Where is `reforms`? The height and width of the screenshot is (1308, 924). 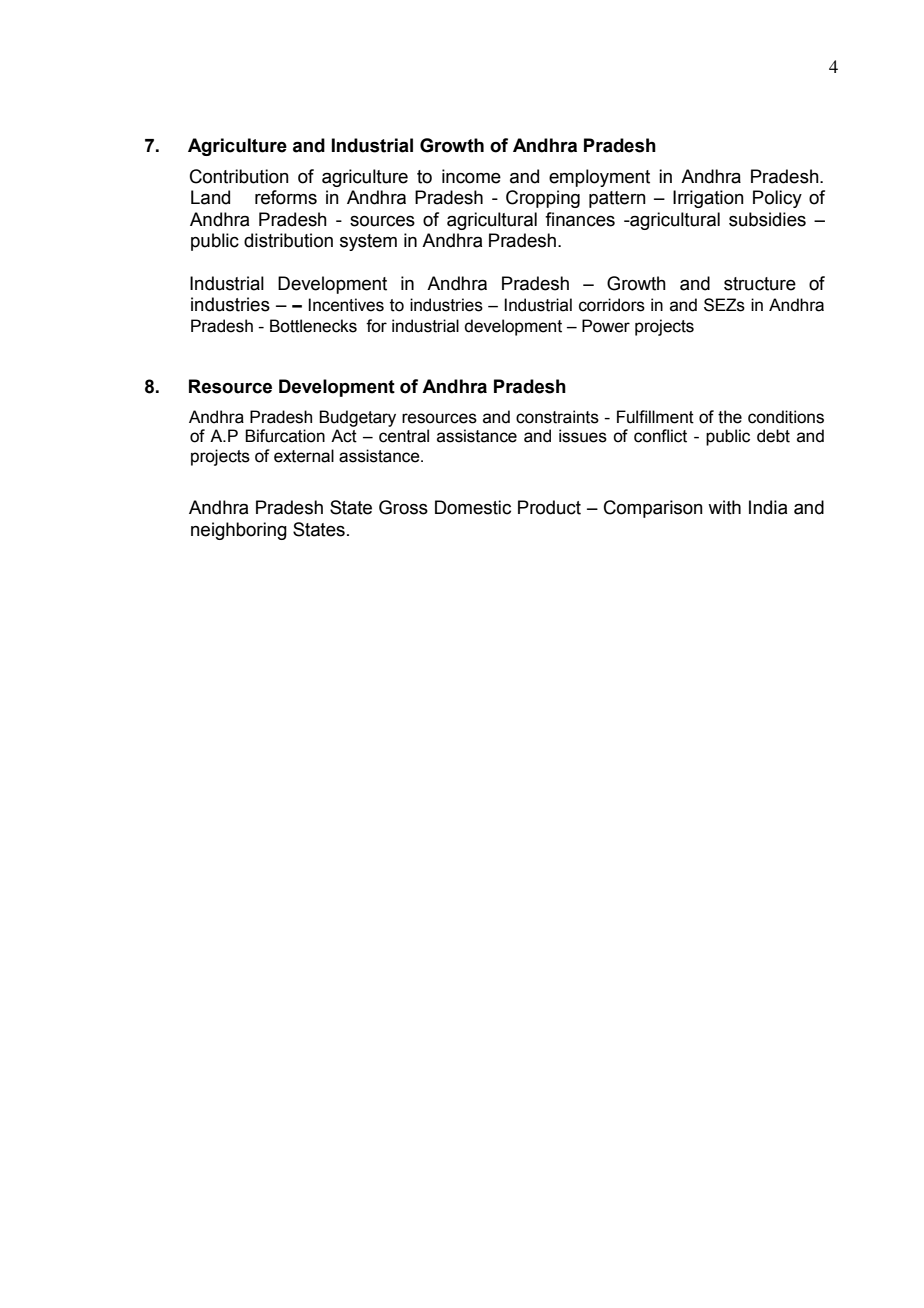
reforms is located at coordinates (286, 197).
